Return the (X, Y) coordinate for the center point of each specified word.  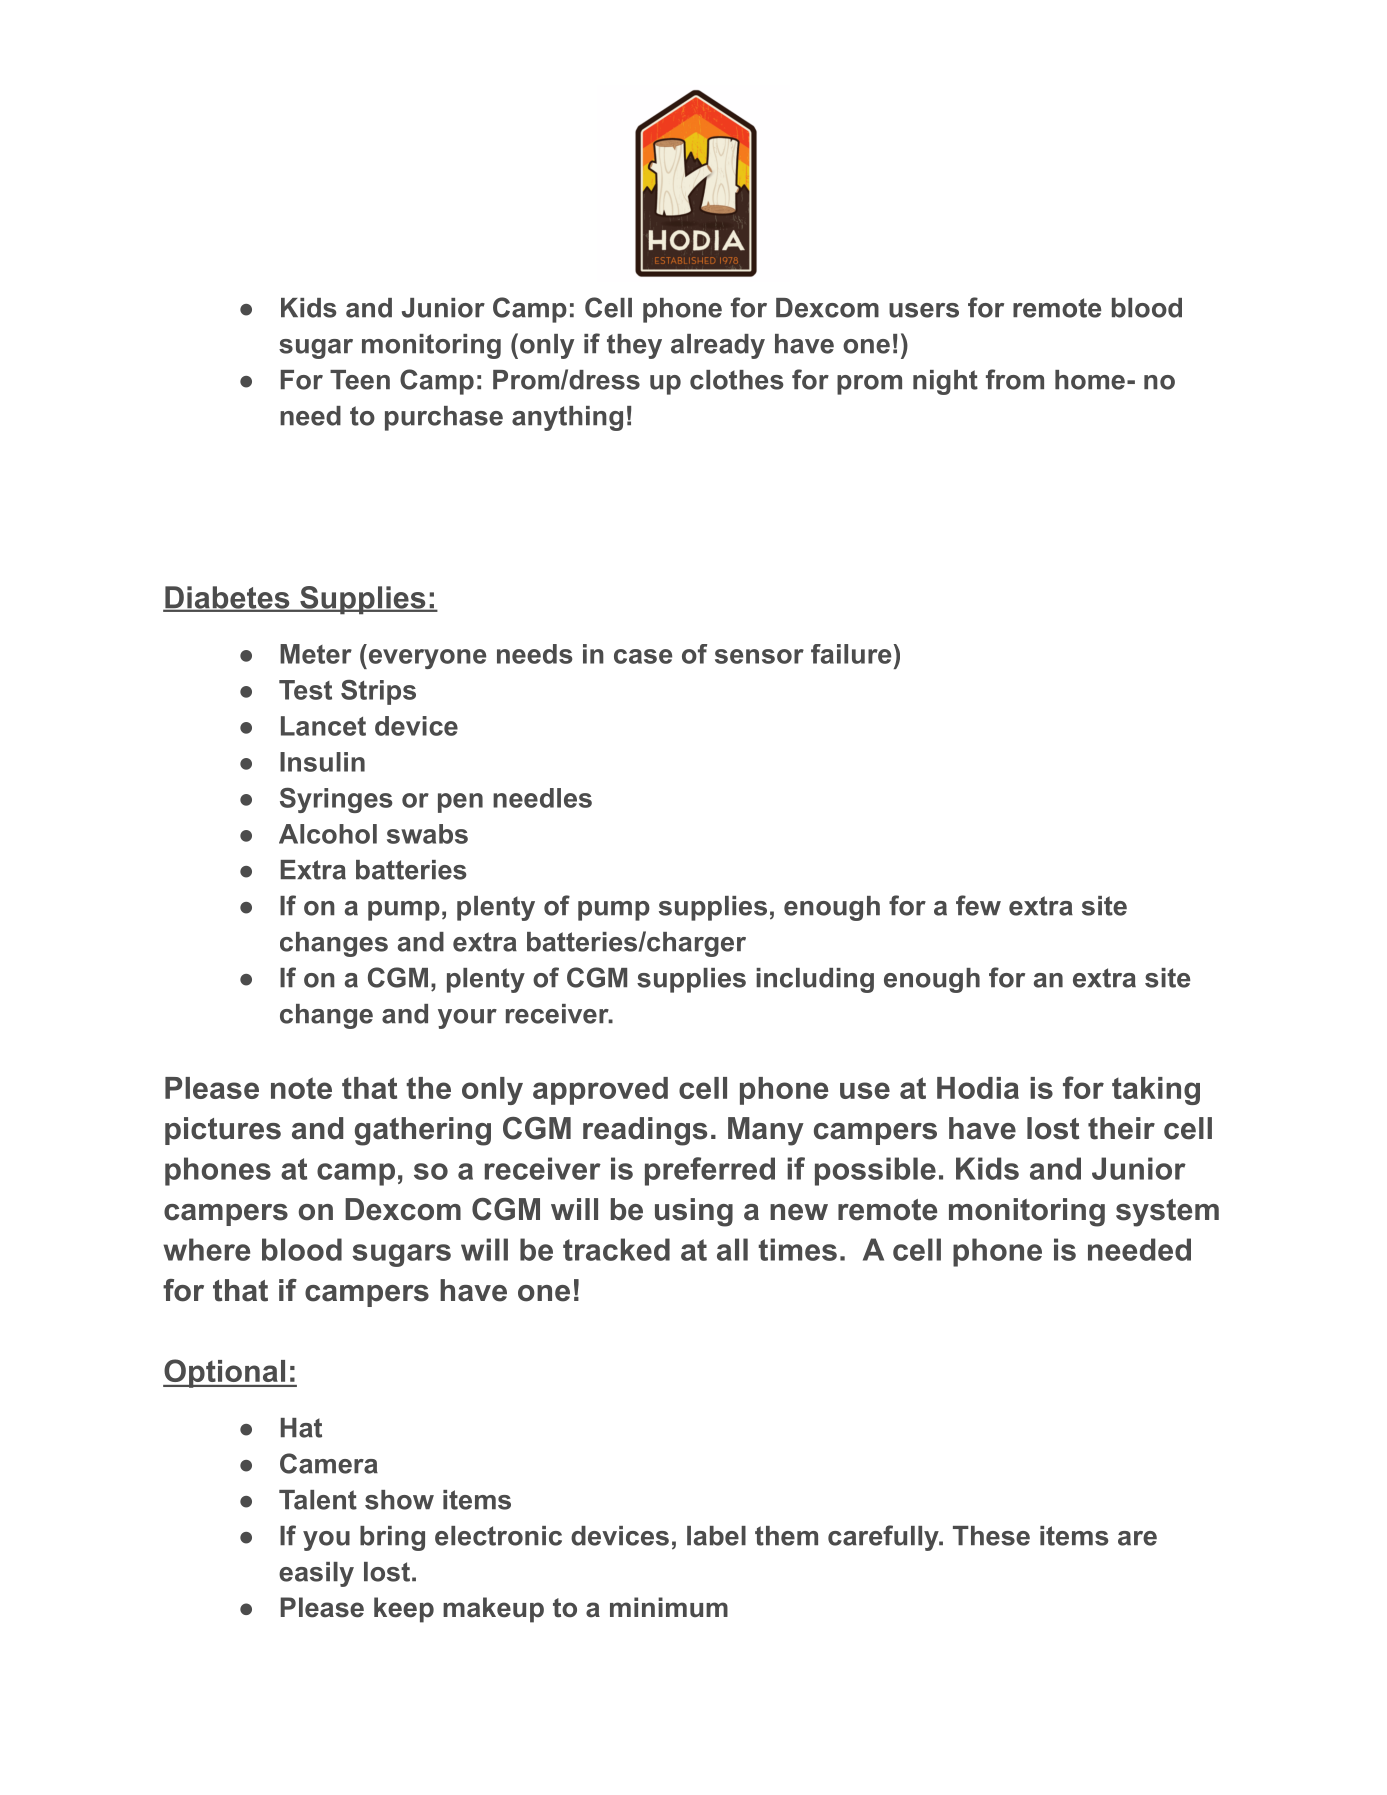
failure (851, 654)
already (718, 346)
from (1015, 379)
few (978, 905)
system (1167, 1213)
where (206, 1249)
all (732, 1249)
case (643, 656)
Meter (316, 654)
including (815, 980)
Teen (360, 380)
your (467, 1019)
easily (316, 1574)
